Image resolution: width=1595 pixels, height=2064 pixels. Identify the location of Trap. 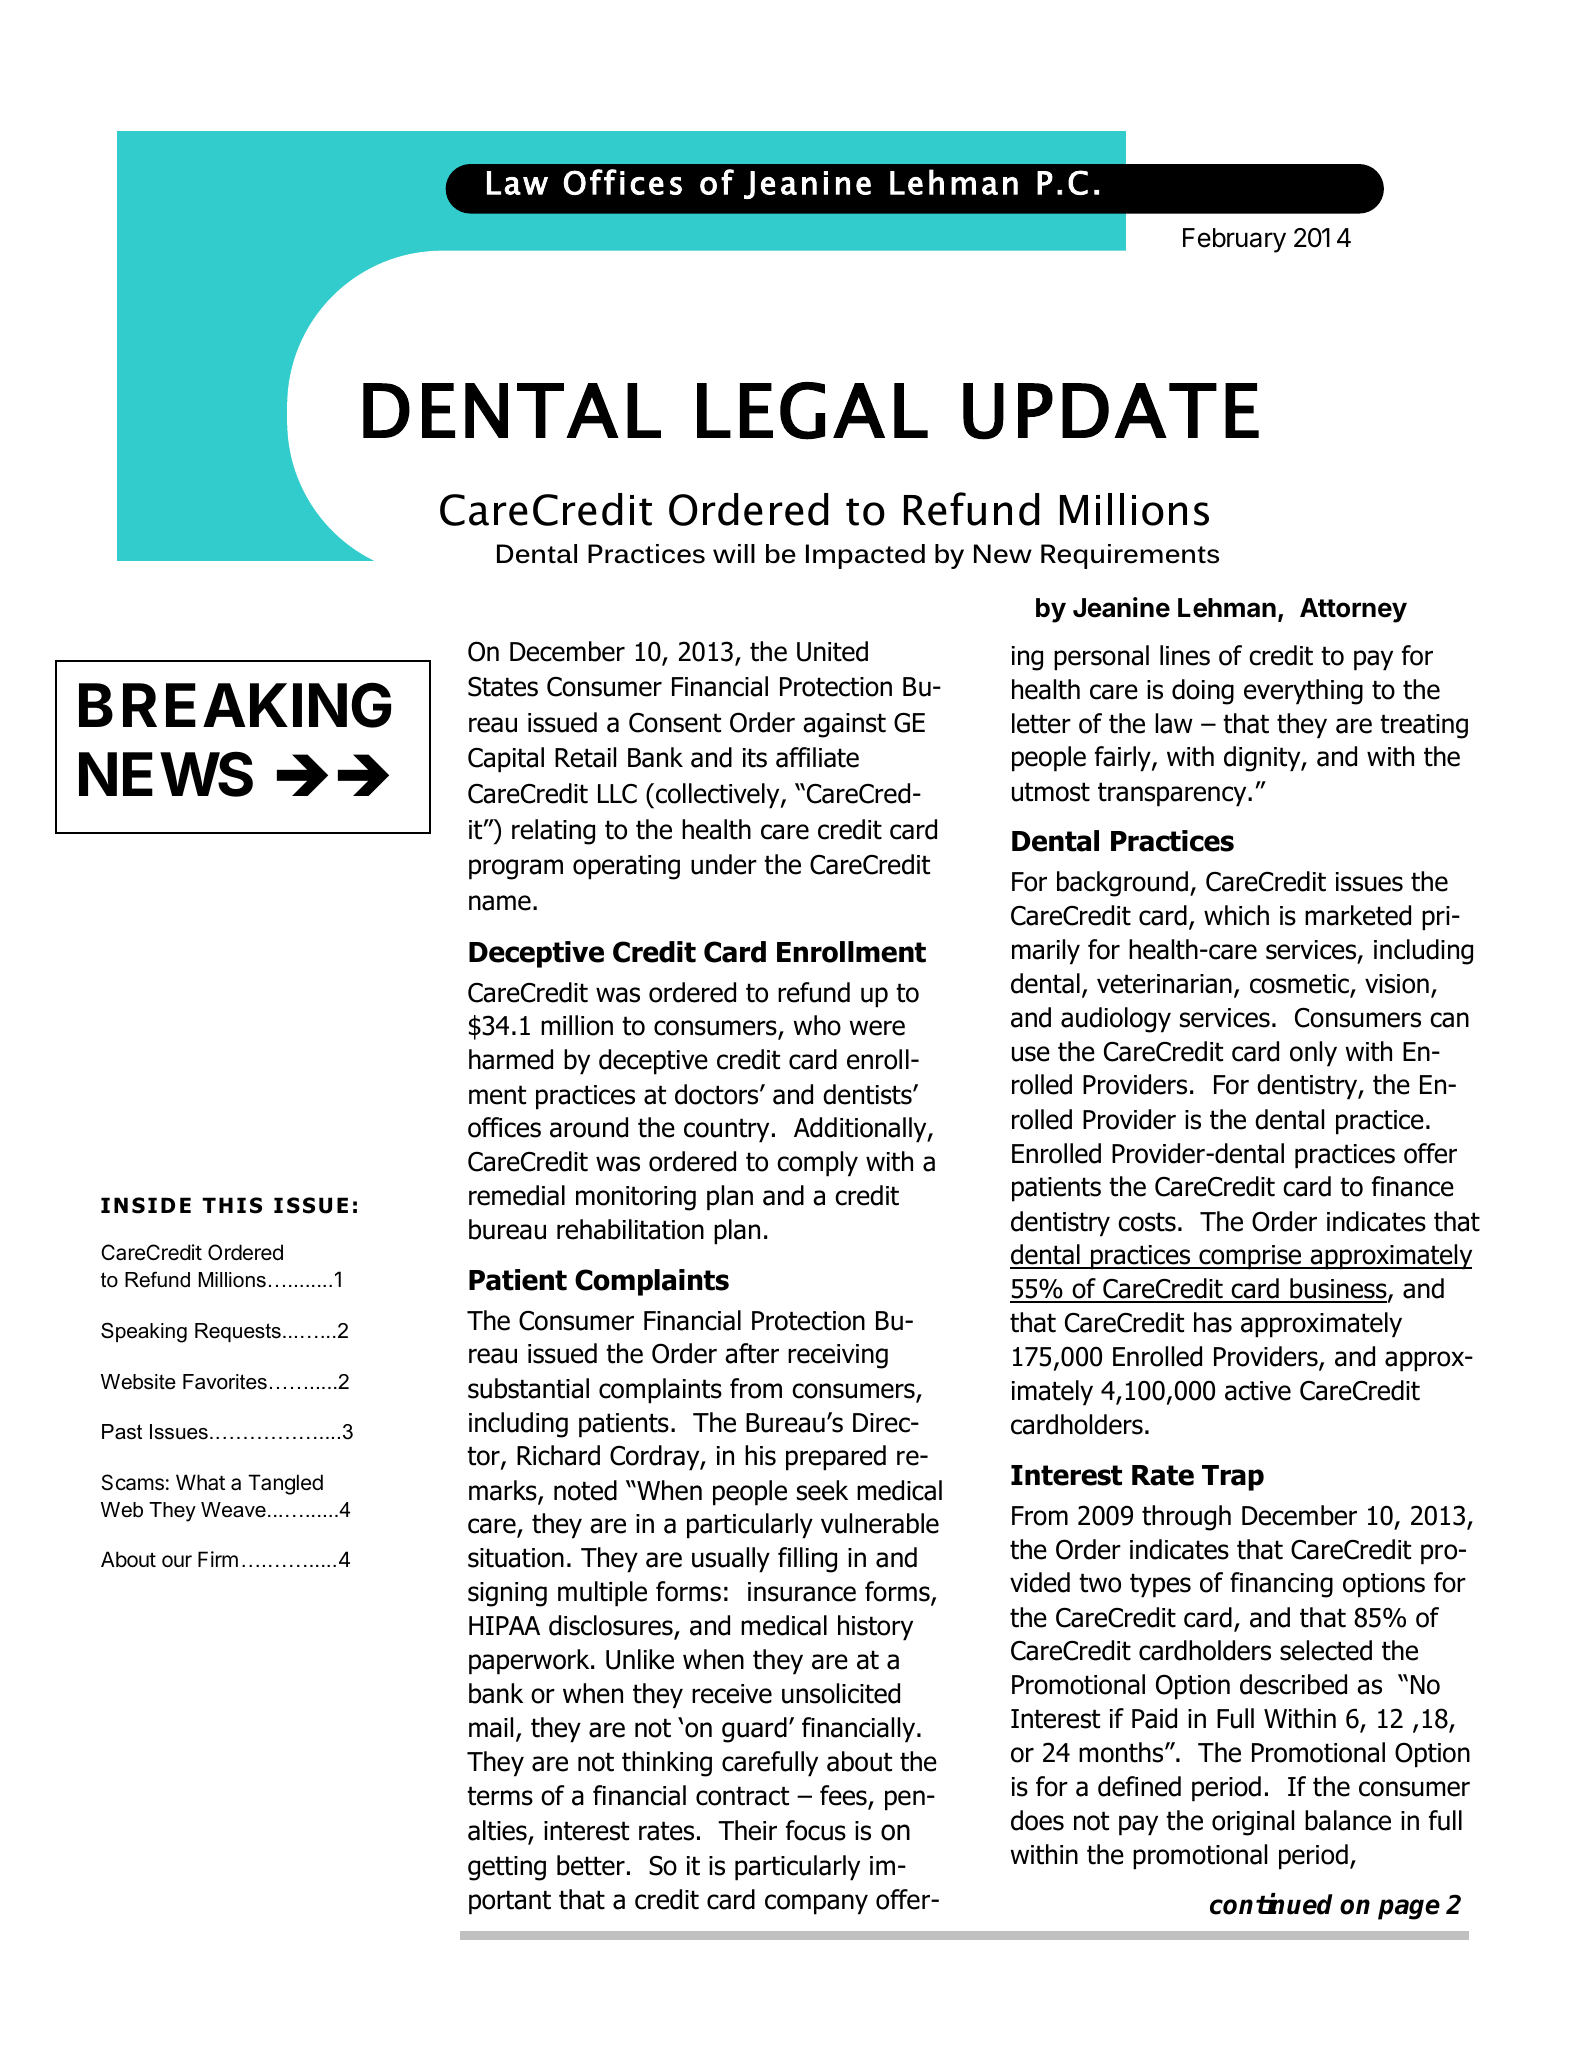
(1233, 1478).
